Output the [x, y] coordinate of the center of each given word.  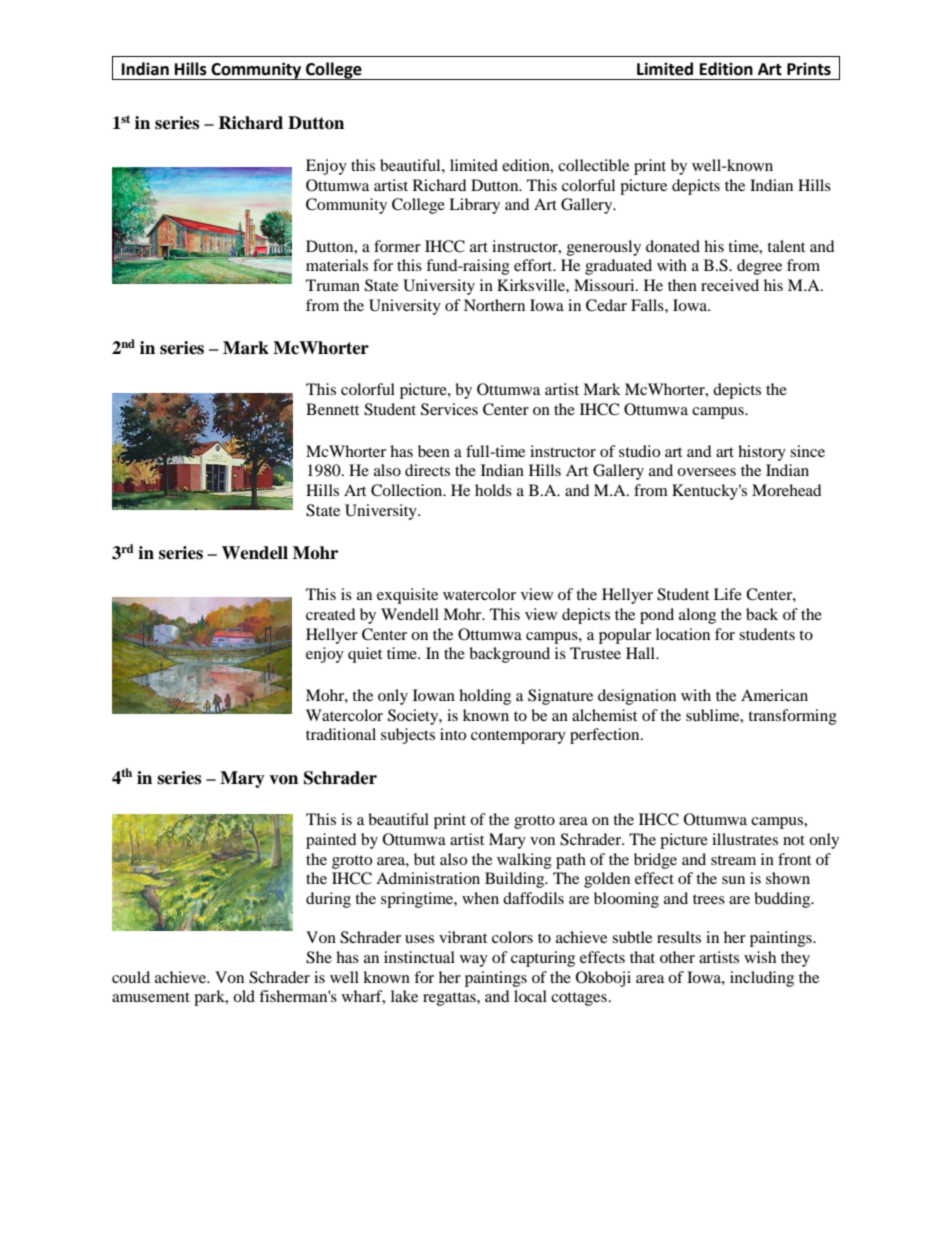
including [762, 979]
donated [673, 246]
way [474, 961]
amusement [151, 997]
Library [474, 206]
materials [337, 265]
